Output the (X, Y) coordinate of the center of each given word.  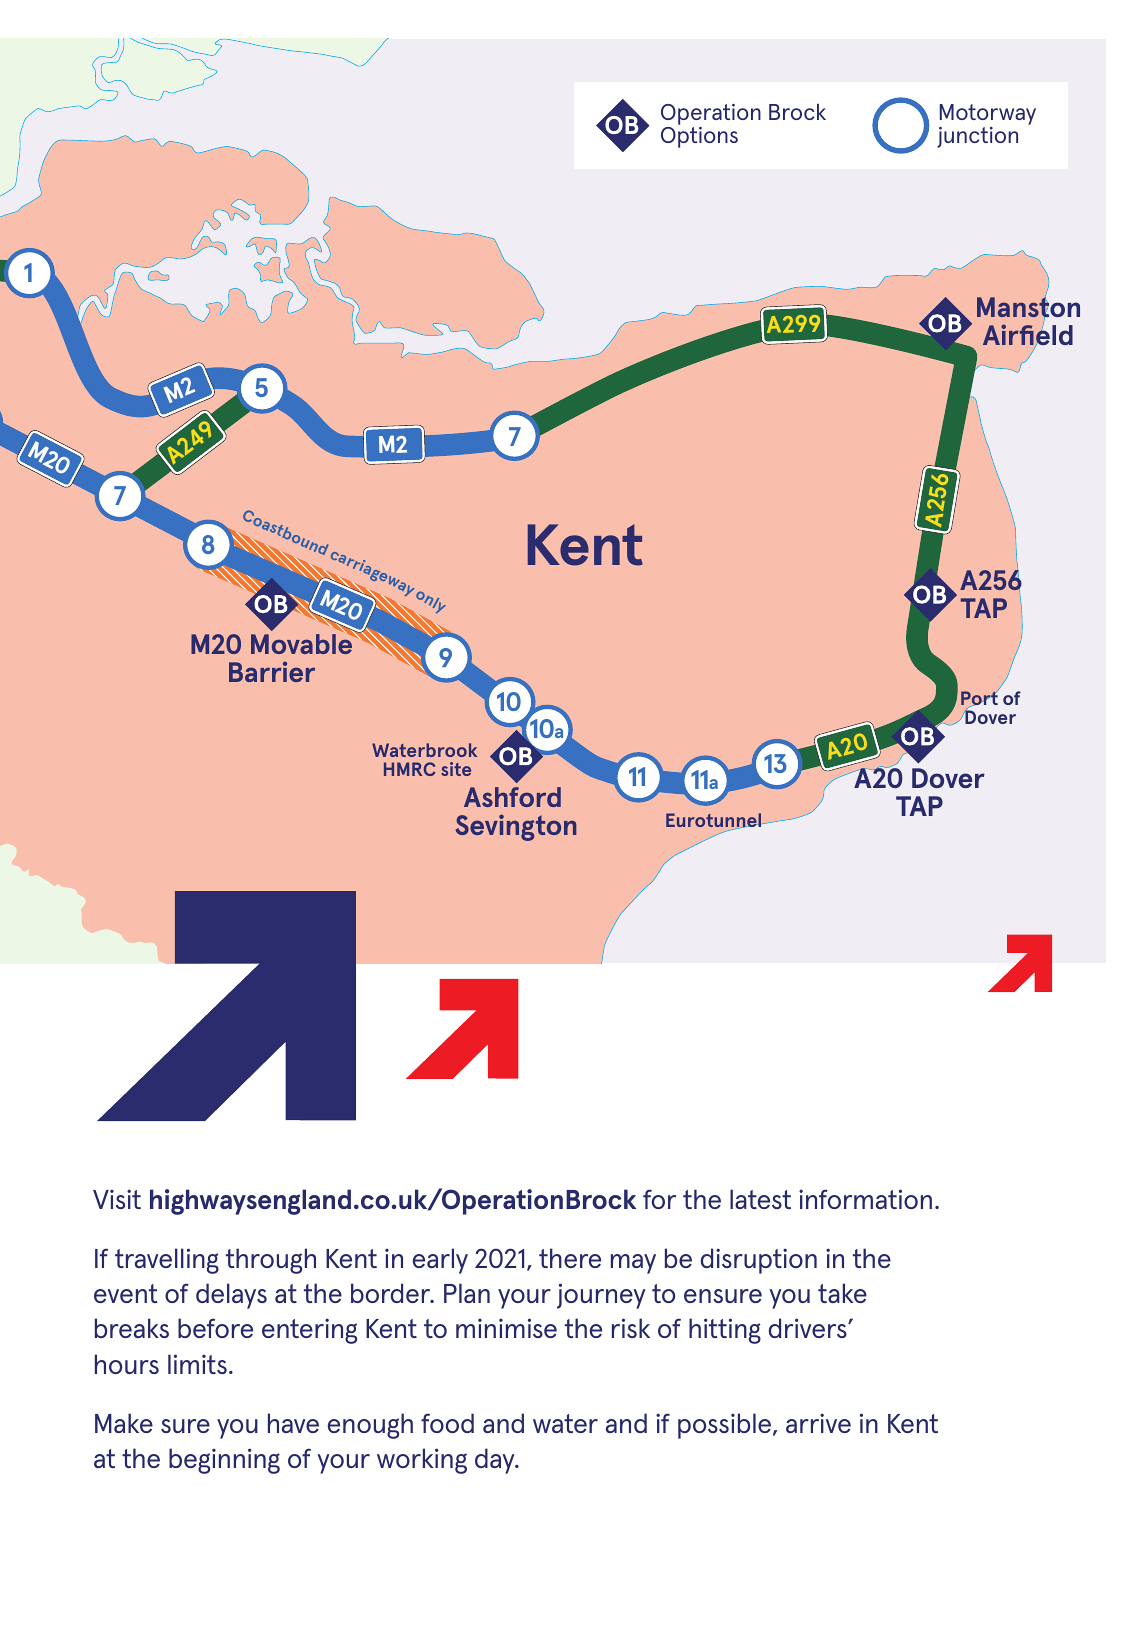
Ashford (512, 797)
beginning (224, 1461)
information (865, 1199)
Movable (303, 643)
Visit (117, 1199)
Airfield (1027, 335)
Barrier (272, 671)
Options (699, 137)
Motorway (987, 116)
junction (977, 137)
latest (760, 1199)
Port (980, 698)
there (570, 1258)
